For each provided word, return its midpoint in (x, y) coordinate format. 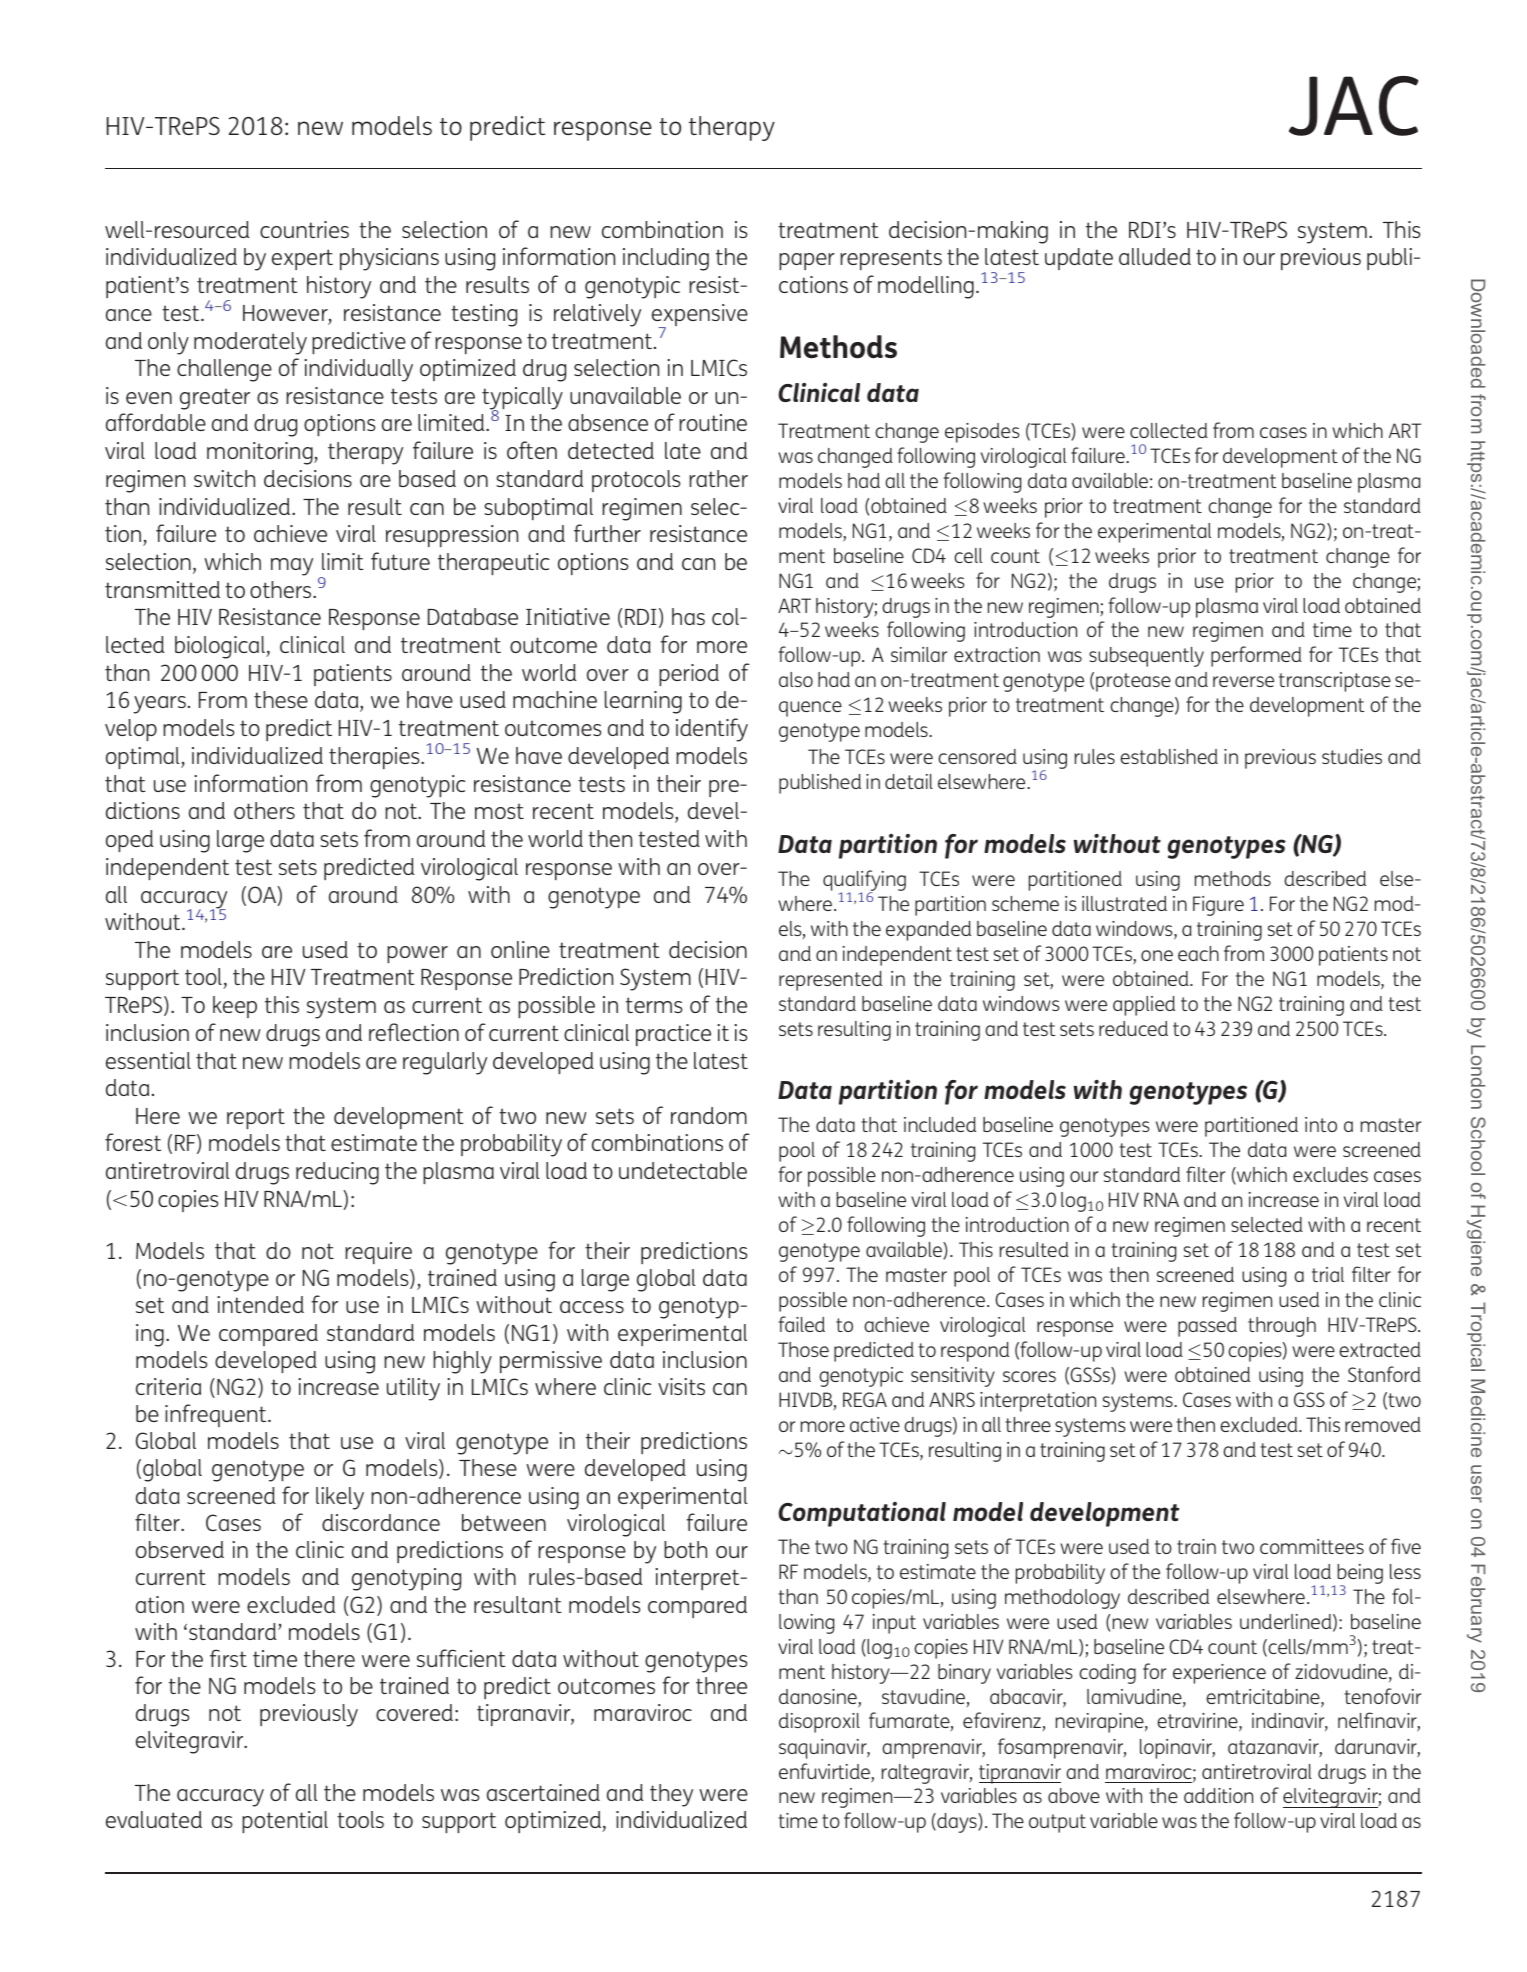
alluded (1155, 256)
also (796, 679)
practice (673, 1035)
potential (285, 1822)
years (159, 705)
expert (302, 259)
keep (235, 1007)
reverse (1243, 681)
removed (1383, 1424)
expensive (700, 316)
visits (681, 1386)
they (671, 1795)
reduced (1133, 1028)
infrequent (217, 1415)
